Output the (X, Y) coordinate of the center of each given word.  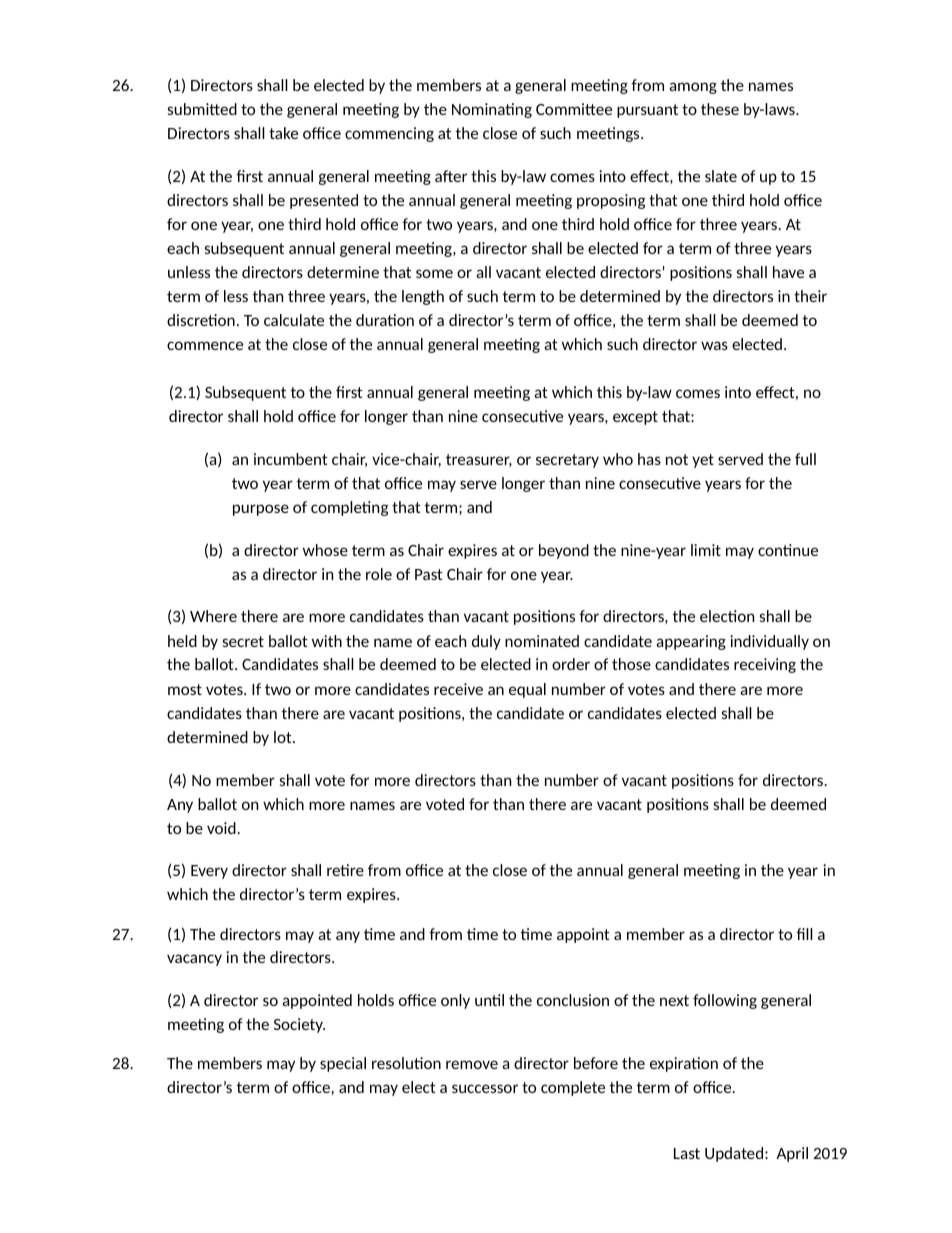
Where (213, 616)
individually (769, 642)
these (720, 109)
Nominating (492, 110)
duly (486, 642)
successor (485, 1088)
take (283, 133)
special (343, 1064)
